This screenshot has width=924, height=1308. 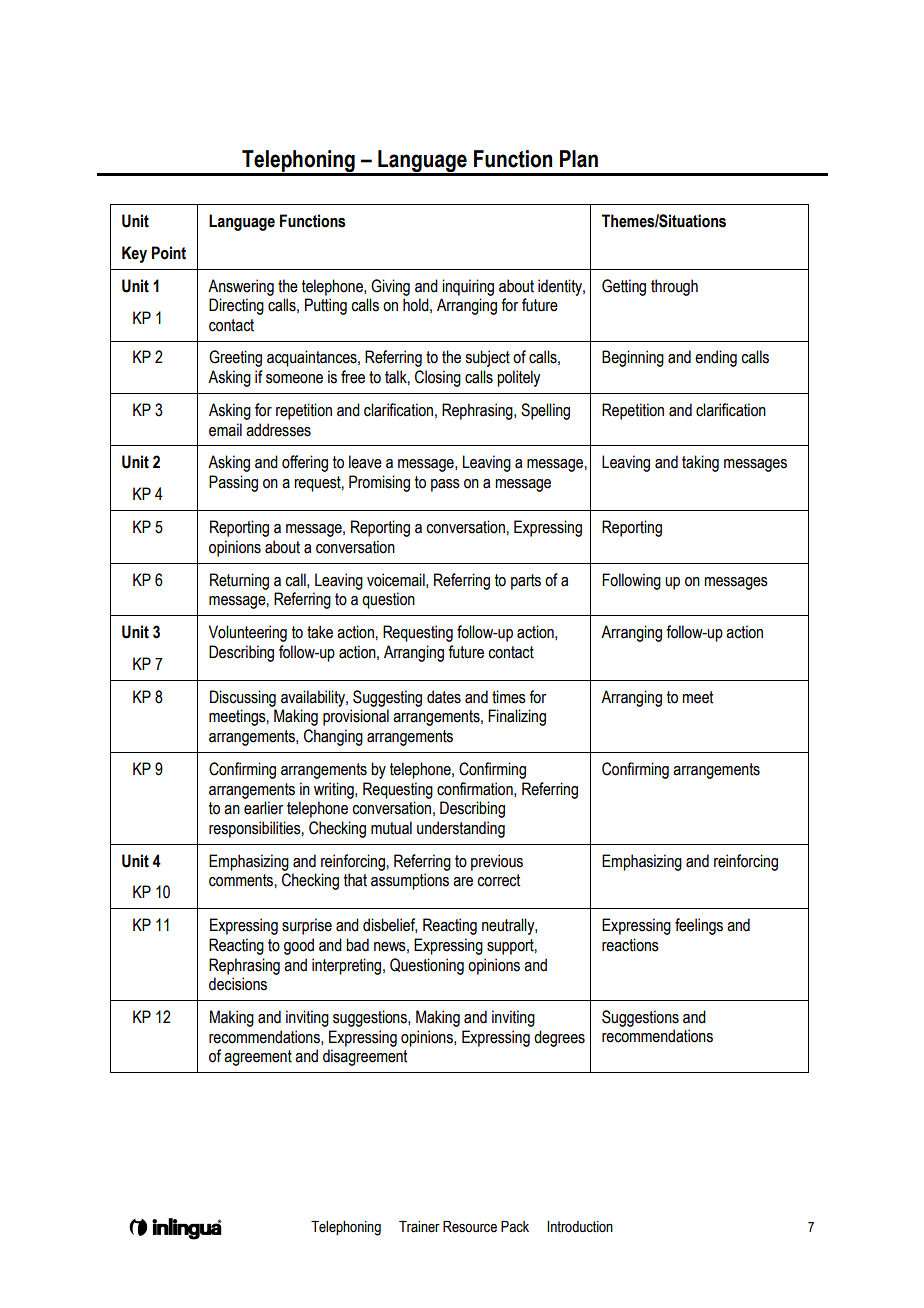 What do you see at coordinates (239, 581) in the screenshot?
I see `Returning` at bounding box center [239, 581].
